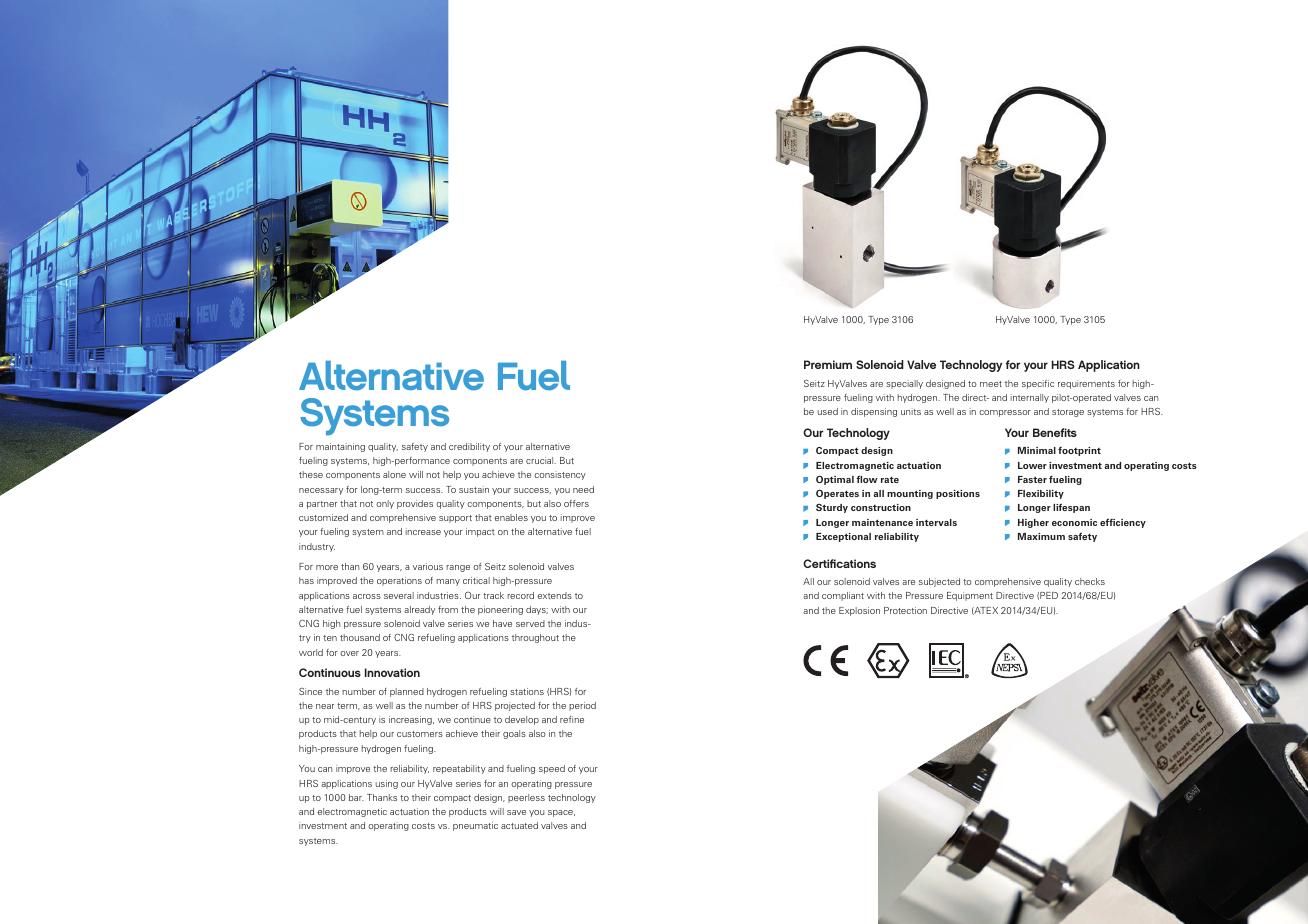  What do you see at coordinates (552, 769) in the page?
I see `speed` at bounding box center [552, 769].
